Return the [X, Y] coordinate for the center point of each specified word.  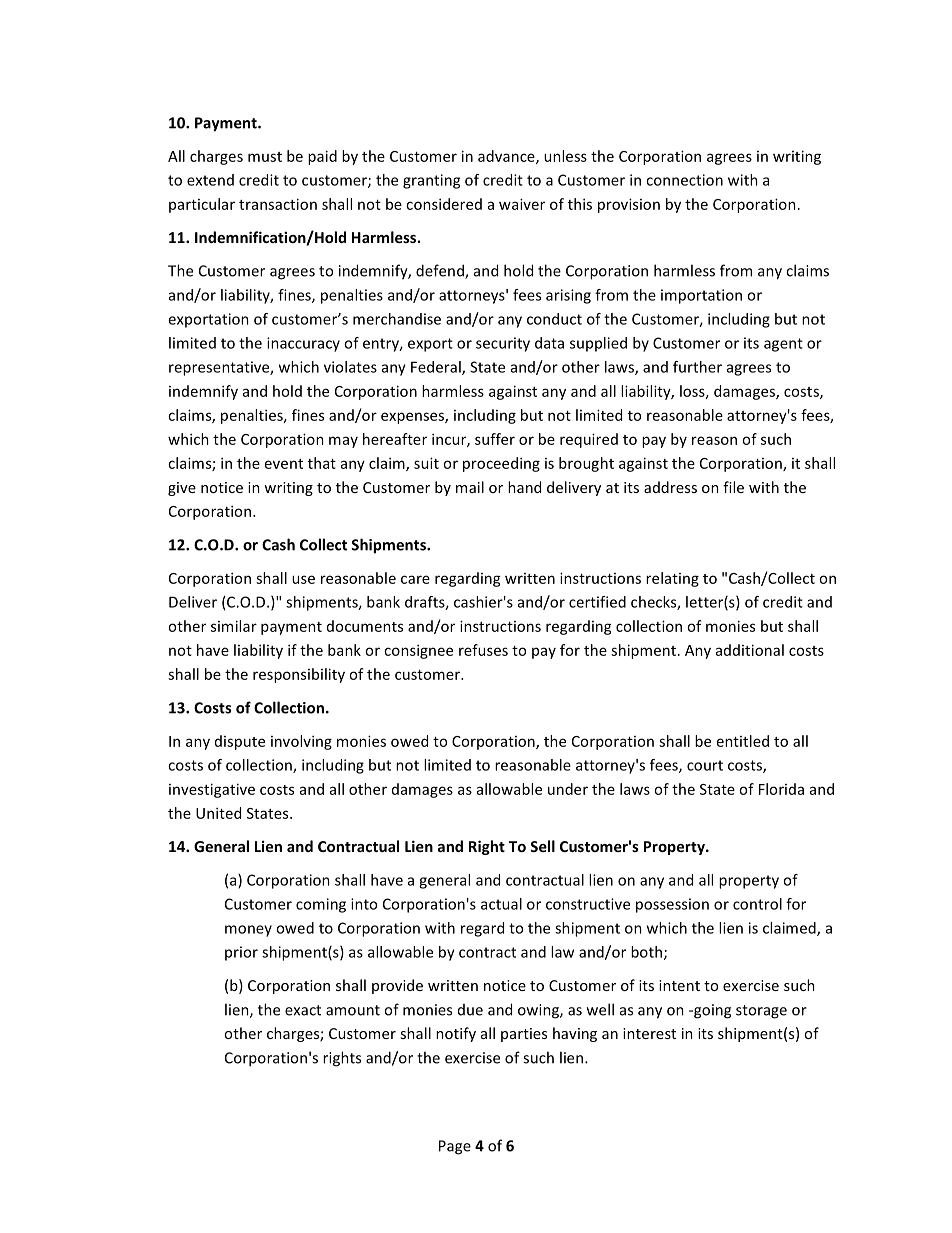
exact [303, 1010]
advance [507, 157]
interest [649, 1033]
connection [684, 180]
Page [455, 1147]
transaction [278, 204]
